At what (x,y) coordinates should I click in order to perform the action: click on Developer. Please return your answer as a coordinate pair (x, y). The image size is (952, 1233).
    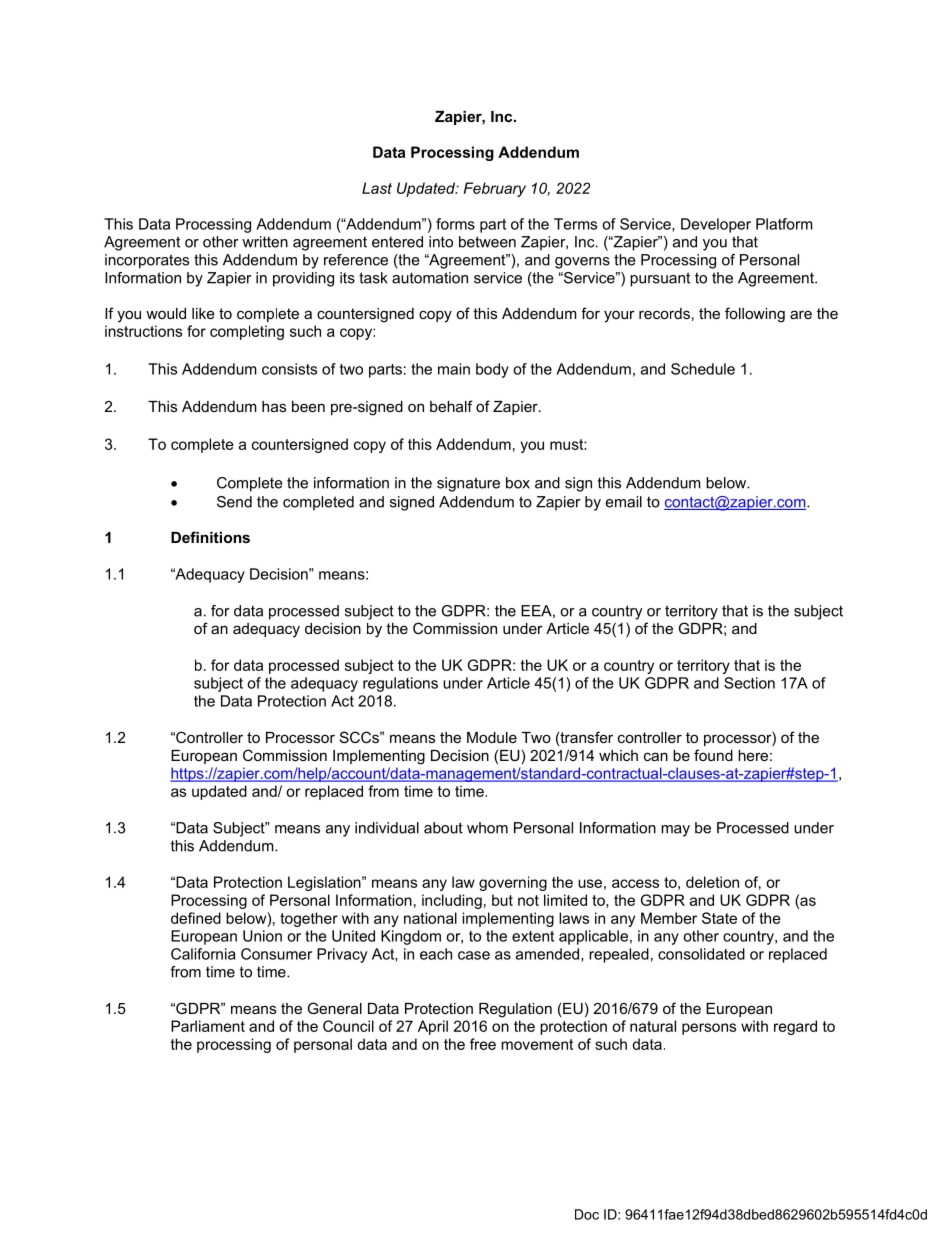
    Looking at the image, I should click on (716, 225).
